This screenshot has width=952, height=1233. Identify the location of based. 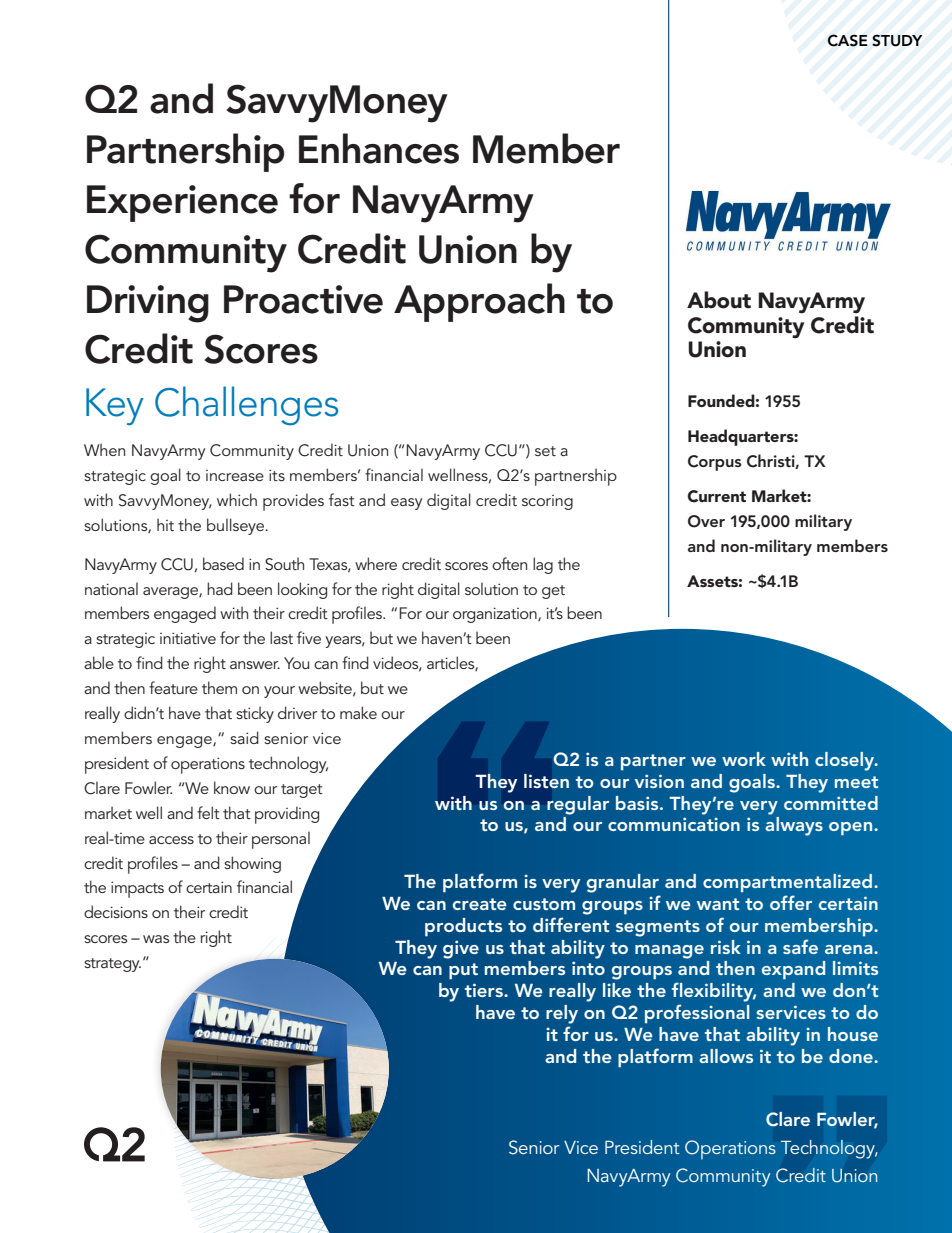
(223, 563).
